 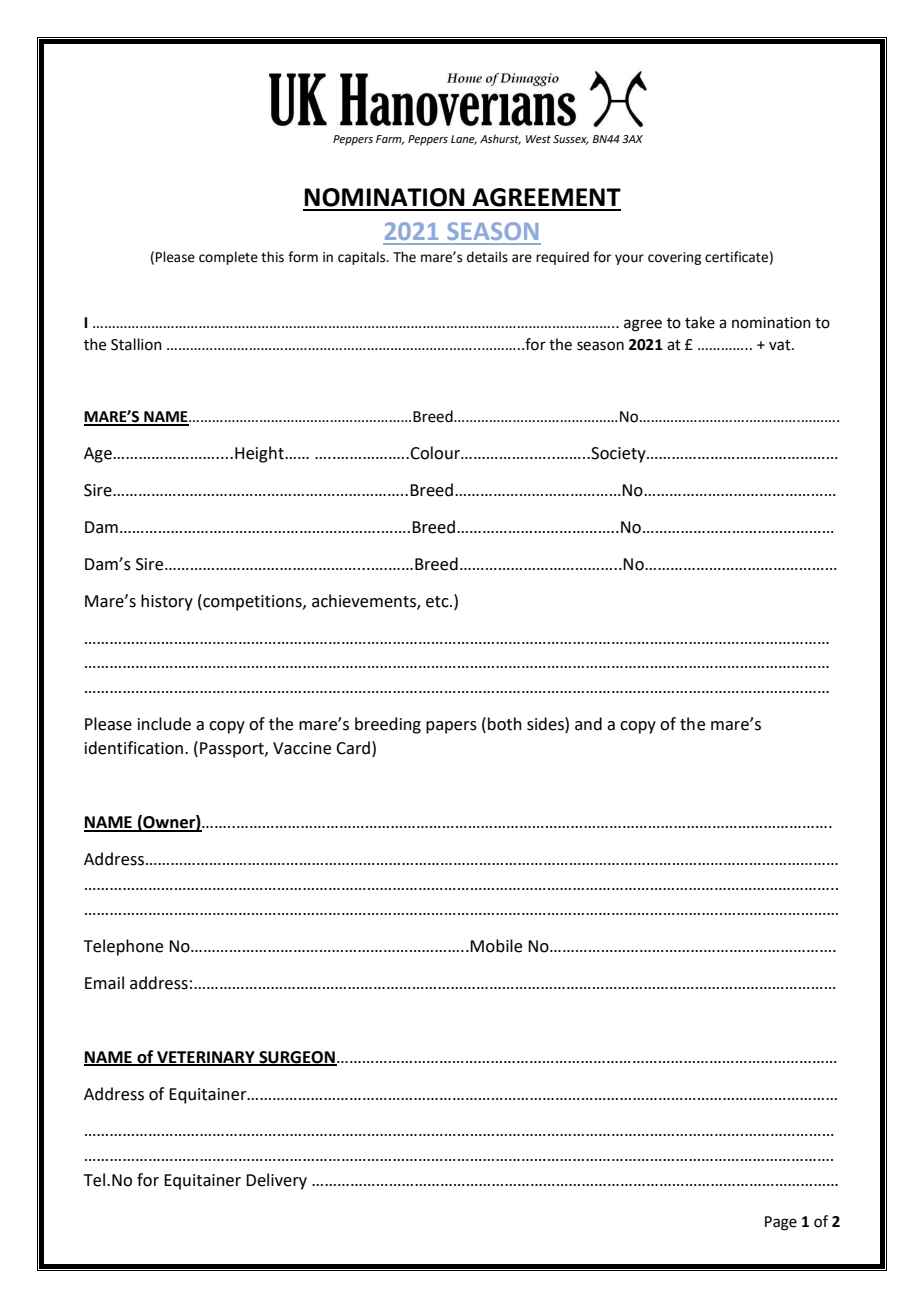 What do you see at coordinates (588, 724) in the document?
I see `and` at bounding box center [588, 724].
